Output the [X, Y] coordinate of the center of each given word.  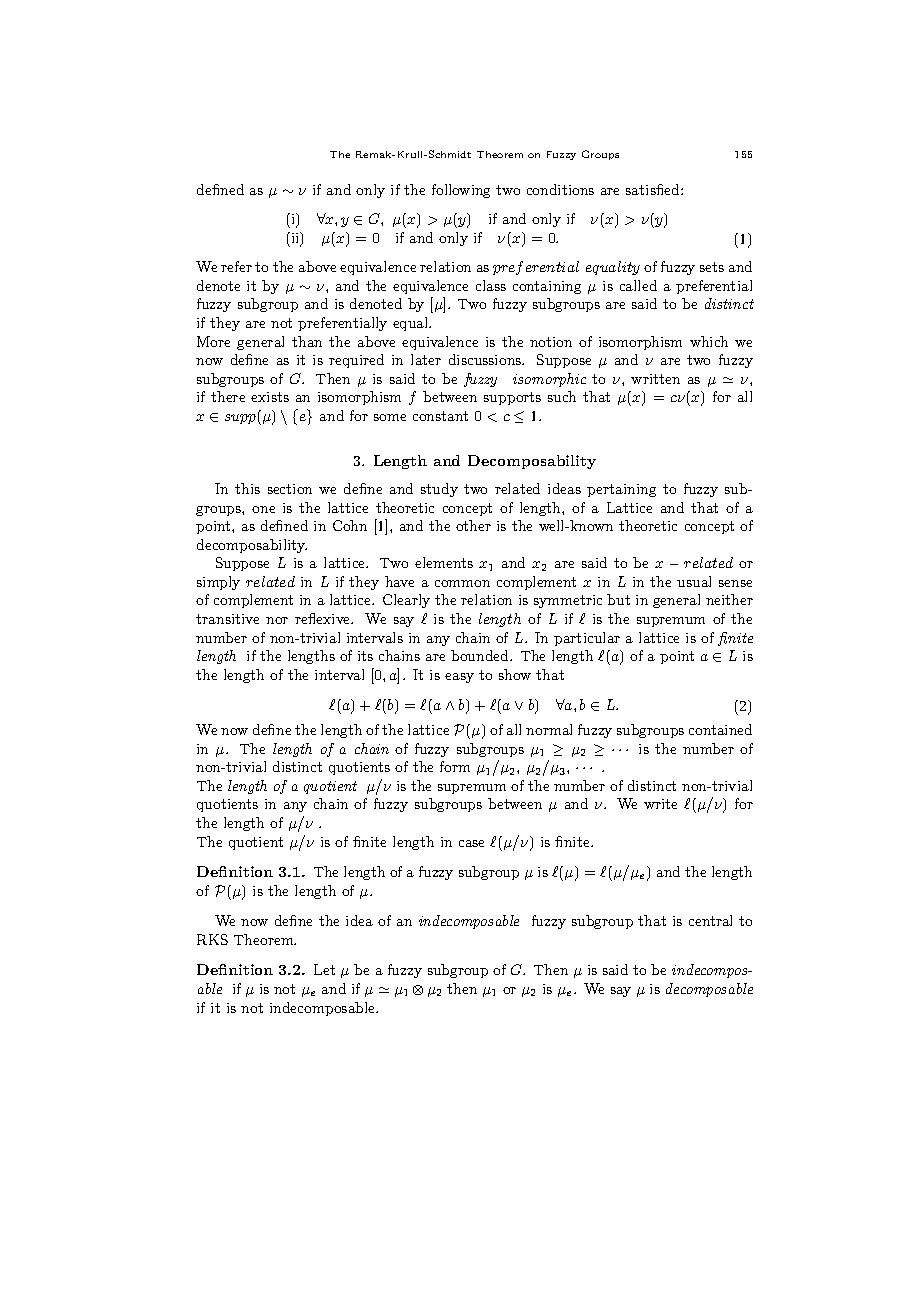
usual [694, 581]
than [307, 341]
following [461, 191]
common [462, 583]
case [471, 843]
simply [218, 583]
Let [324, 969]
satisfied [654, 189]
